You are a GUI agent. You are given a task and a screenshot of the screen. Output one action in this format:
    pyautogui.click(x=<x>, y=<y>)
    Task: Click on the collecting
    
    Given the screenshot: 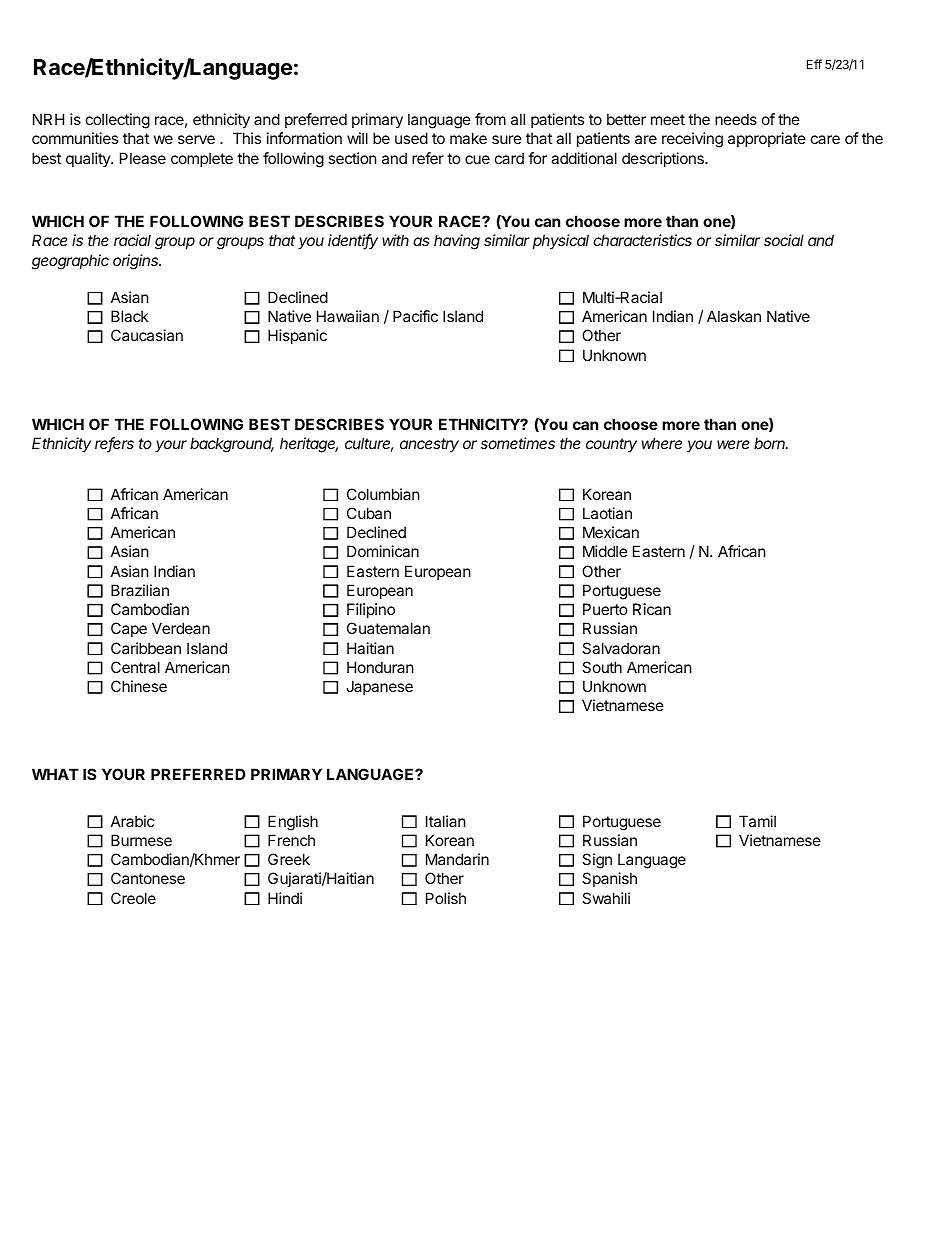 What is the action you would take?
    pyautogui.click(x=118, y=121)
